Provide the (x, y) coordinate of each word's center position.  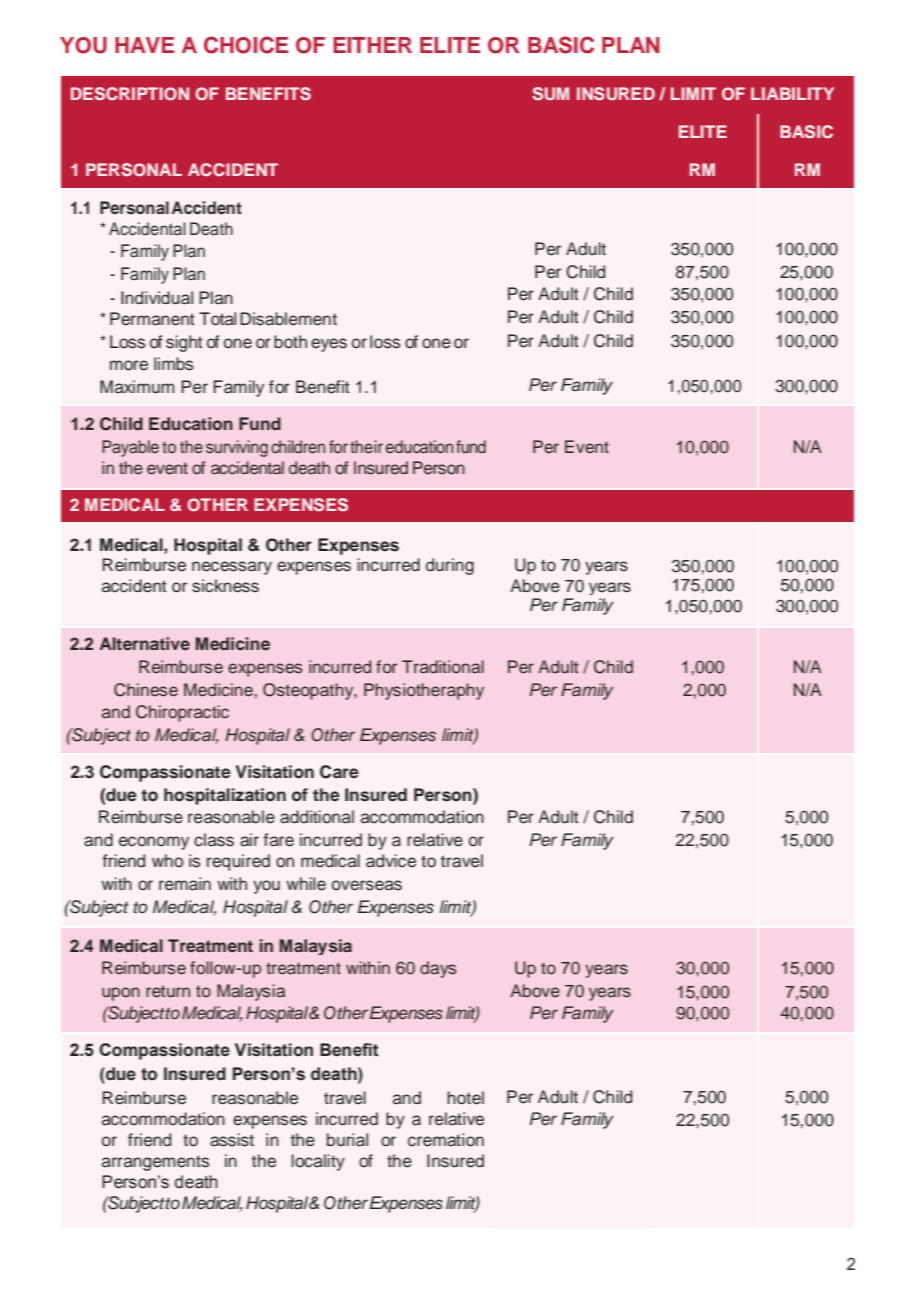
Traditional (443, 667)
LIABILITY (792, 93)
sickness (225, 586)
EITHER (372, 45)
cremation (446, 1140)
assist (232, 1140)
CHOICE (246, 45)
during (450, 566)
